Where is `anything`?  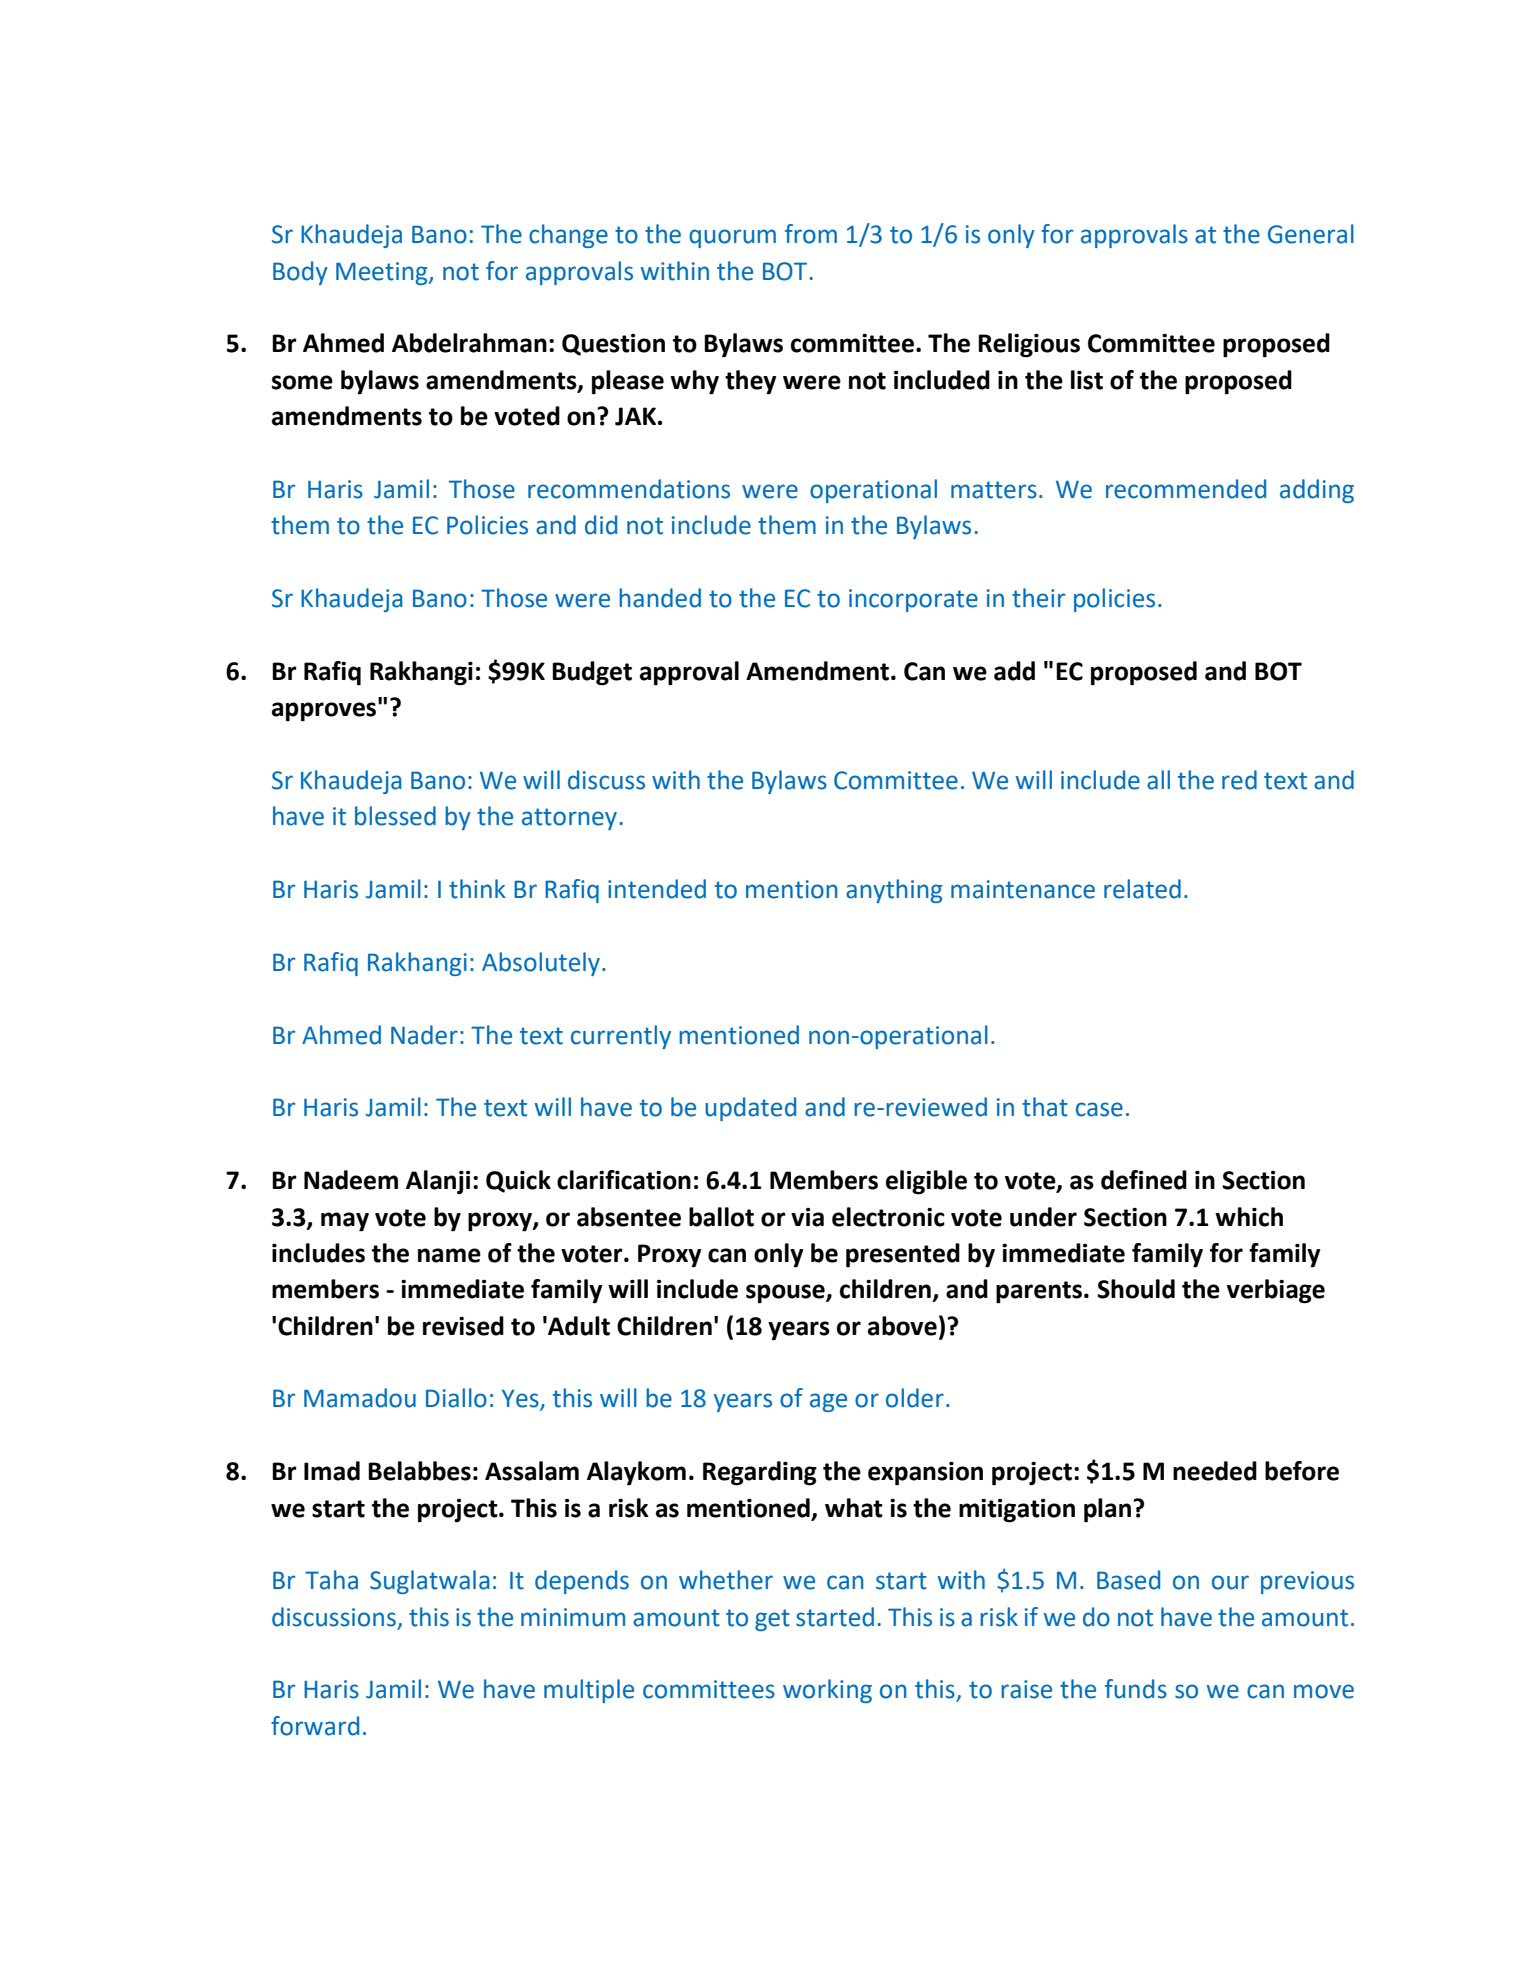 anything is located at coordinates (894, 891).
